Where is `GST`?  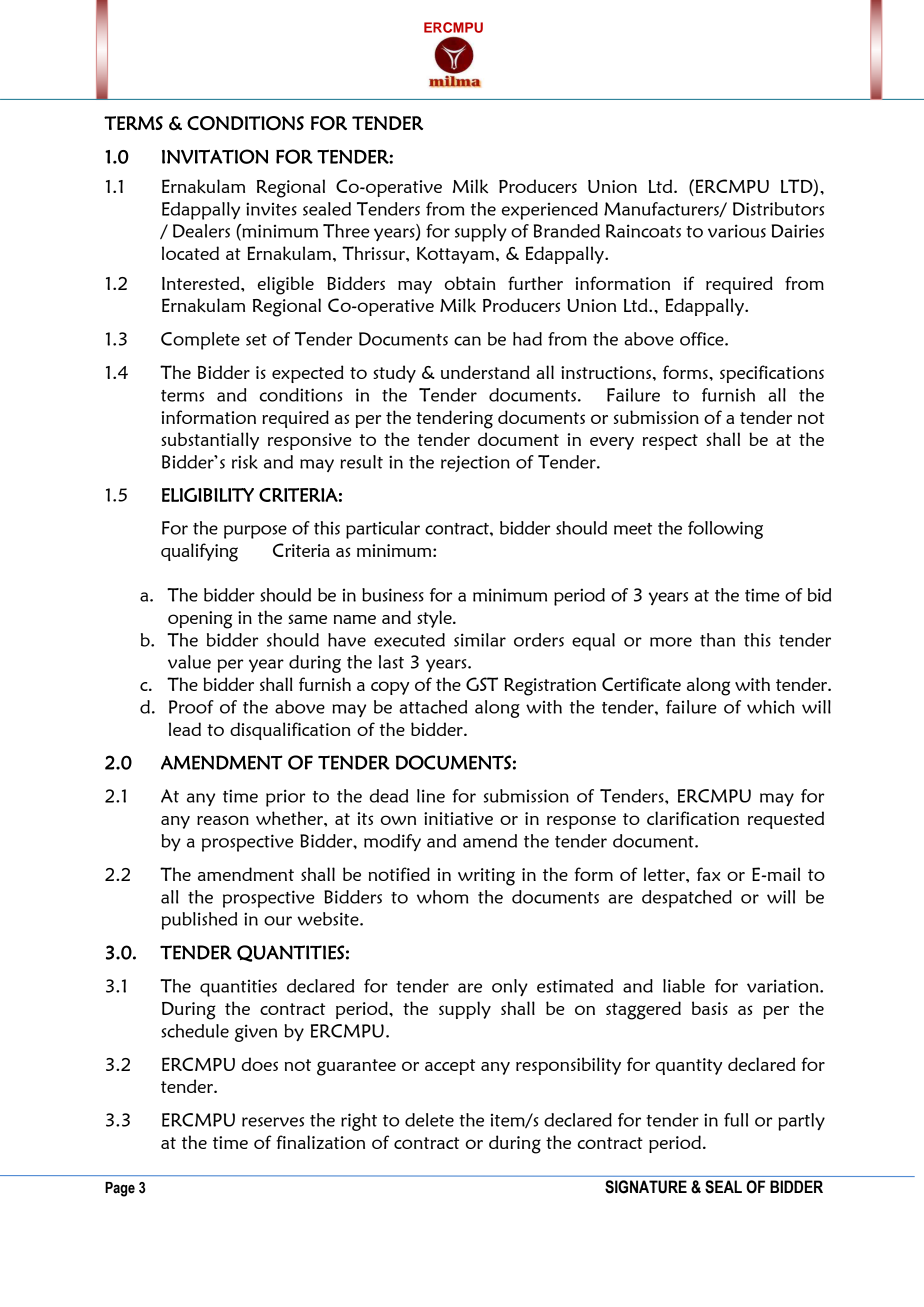 GST is located at coordinates (482, 684).
